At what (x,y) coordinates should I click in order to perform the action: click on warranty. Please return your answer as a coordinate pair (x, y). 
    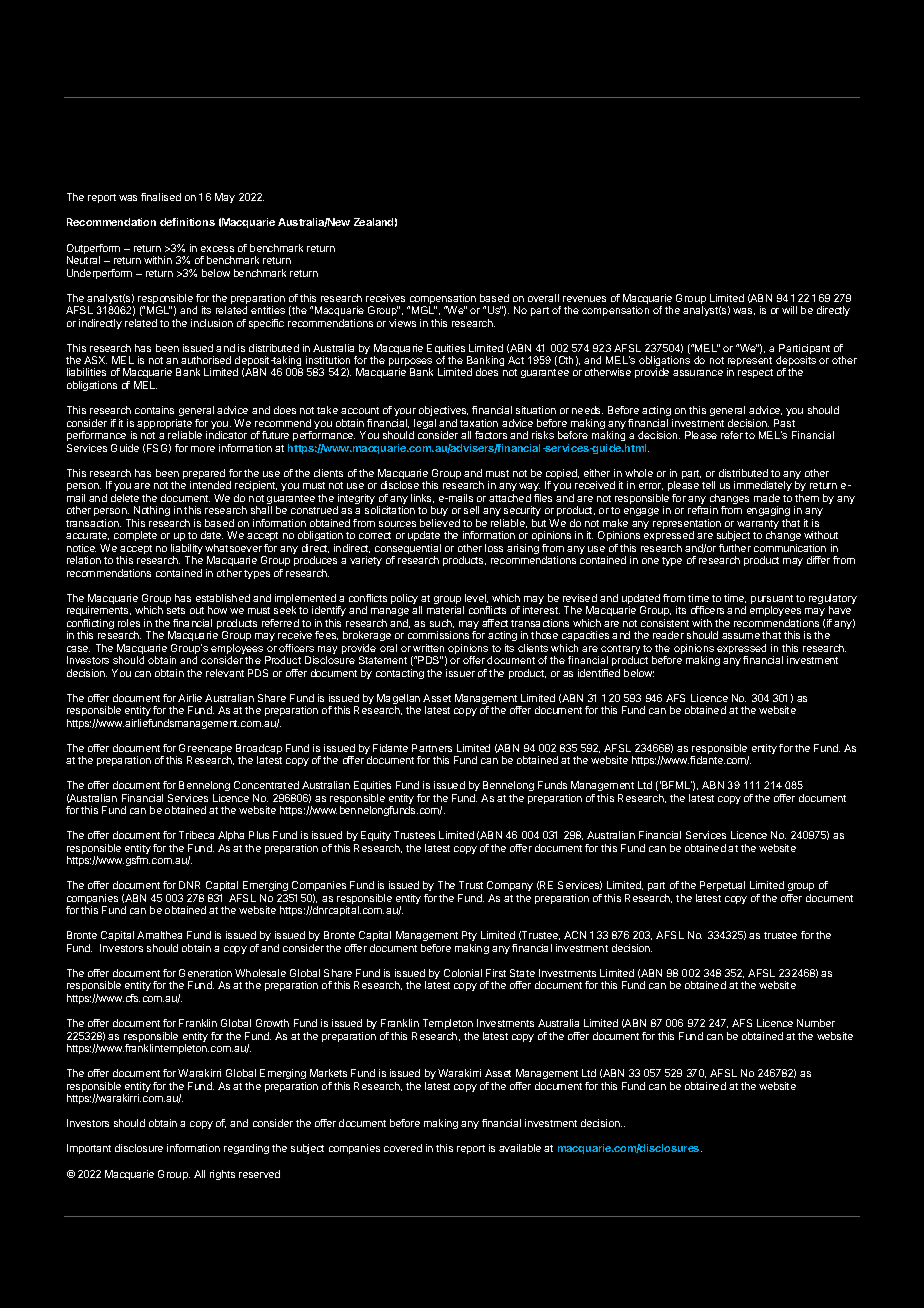
    Looking at the image, I should click on (758, 526).
